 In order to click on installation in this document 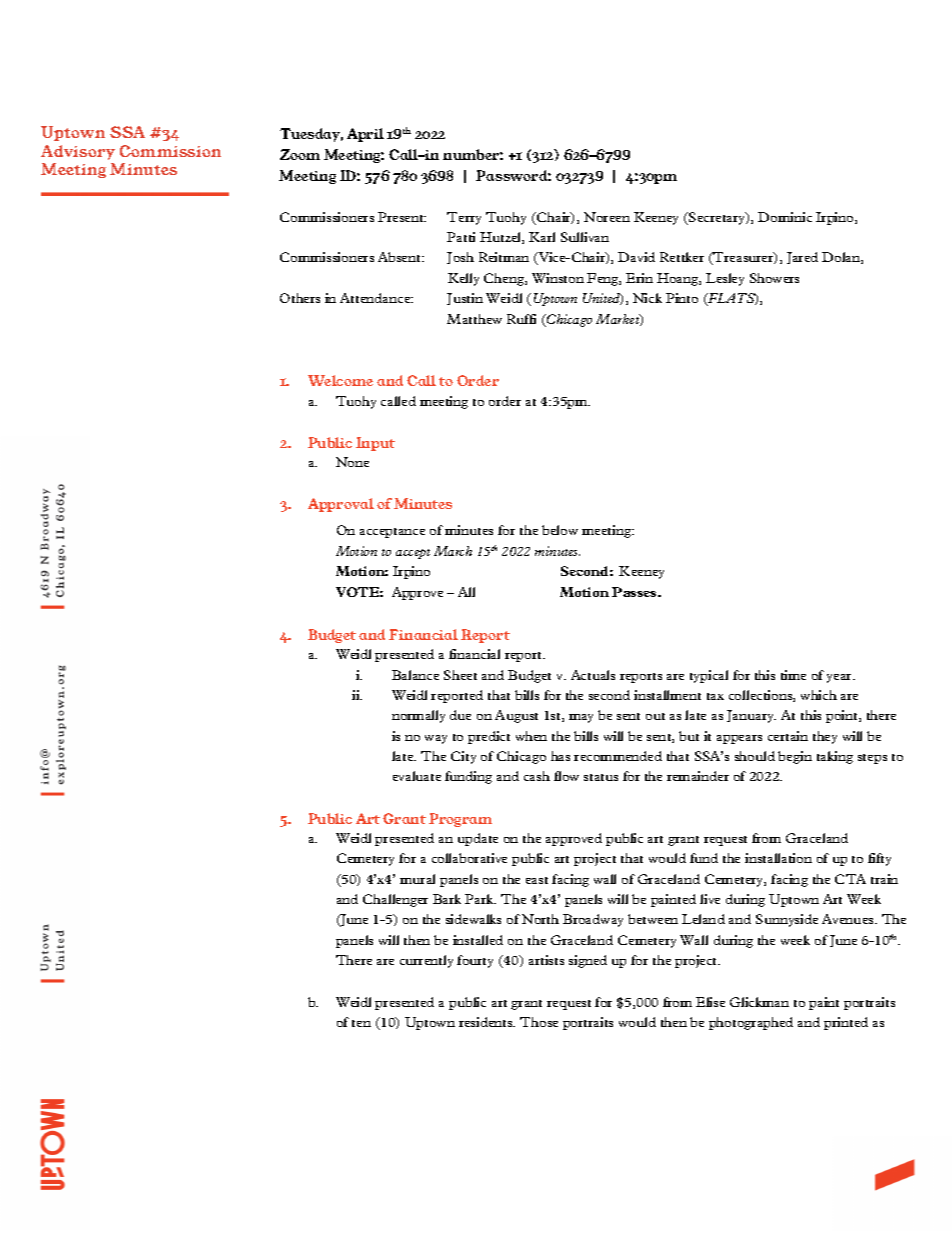, I will do `click(778, 858)`.
